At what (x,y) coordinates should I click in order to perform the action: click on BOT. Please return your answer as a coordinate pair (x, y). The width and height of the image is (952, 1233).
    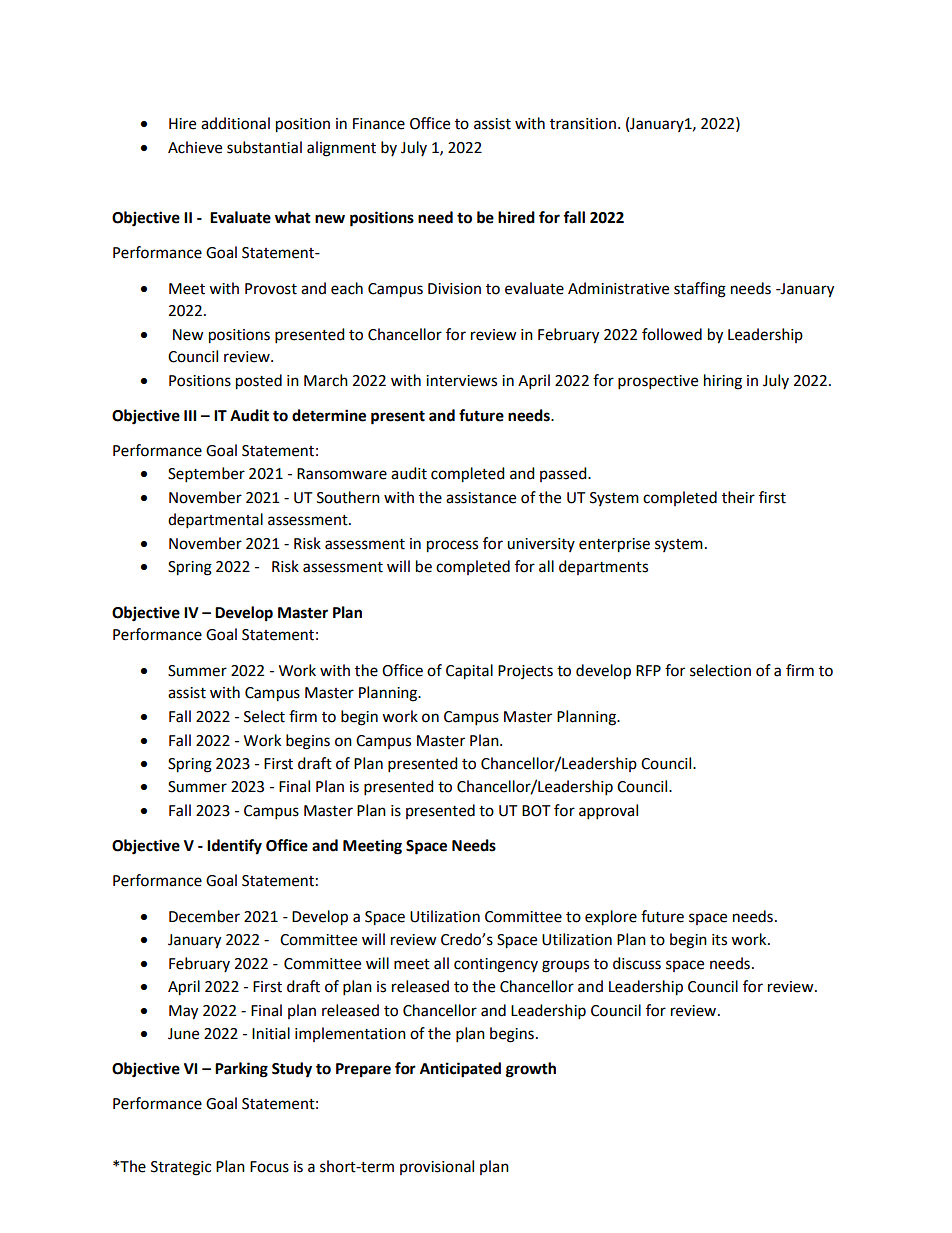
    Looking at the image, I should click on (536, 811).
